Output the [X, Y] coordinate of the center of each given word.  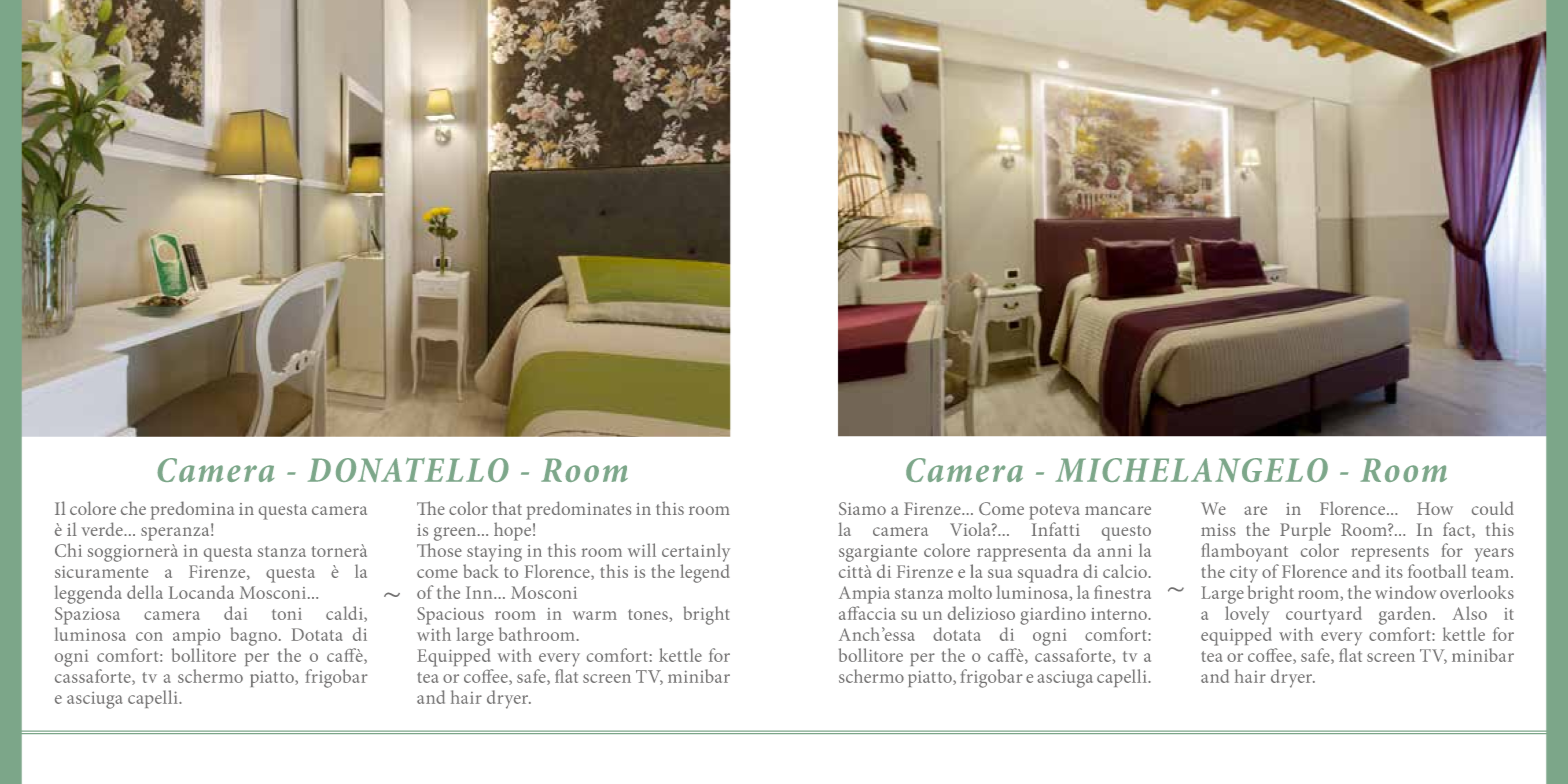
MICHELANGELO [1191, 470]
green [455, 534]
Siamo [862, 508]
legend [705, 573]
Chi [68, 550]
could [1493, 508]
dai [235, 613]
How [1435, 508]
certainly [696, 552]
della [145, 592]
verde [103, 529]
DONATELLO [408, 470]
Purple [1305, 531]
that [507, 508]
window [1406, 592]
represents [1390, 554]
